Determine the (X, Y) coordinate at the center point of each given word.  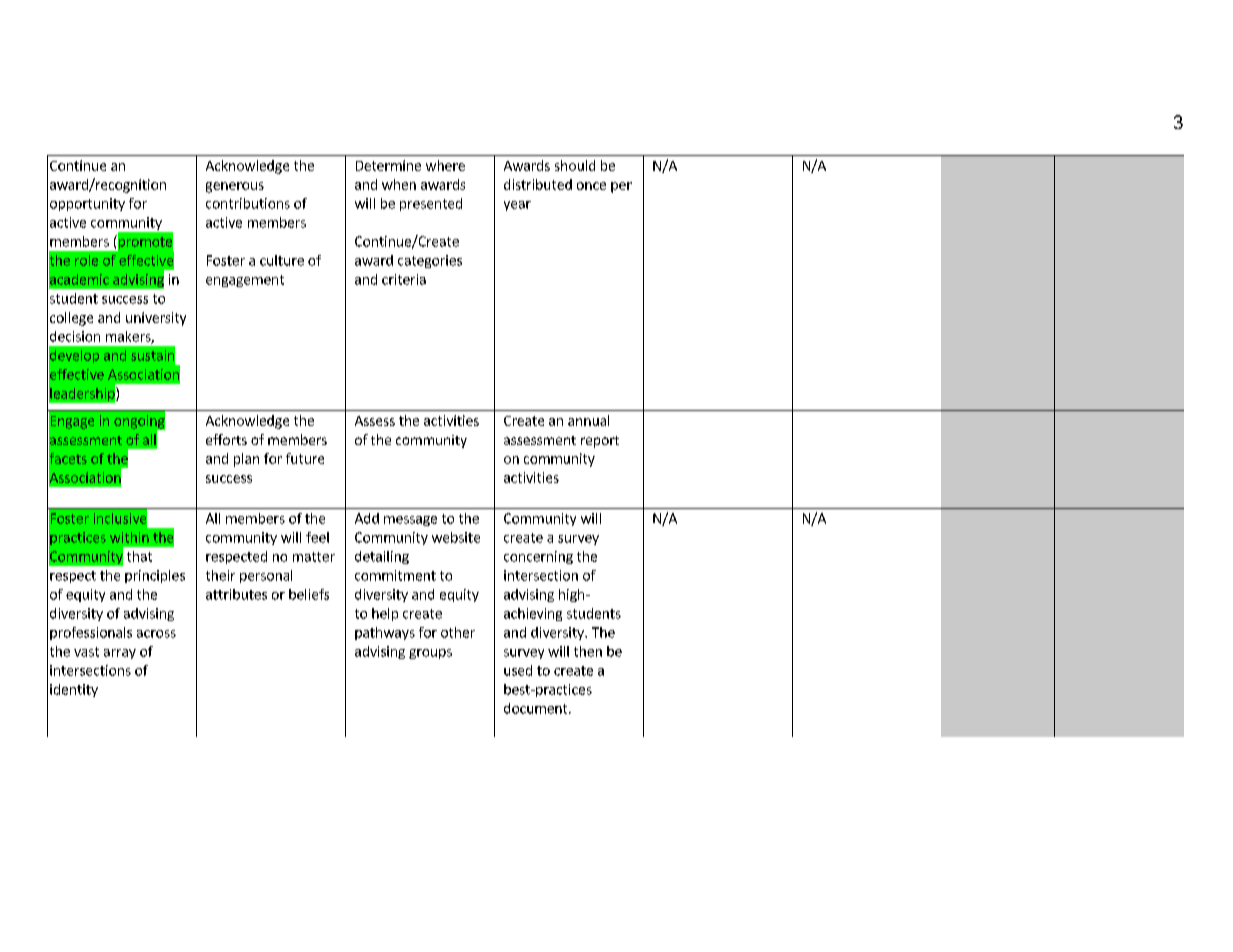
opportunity (87, 204)
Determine (388, 165)
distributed (538, 184)
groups (430, 654)
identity (74, 690)
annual (588, 420)
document (537, 708)
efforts (226, 439)
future (305, 458)
